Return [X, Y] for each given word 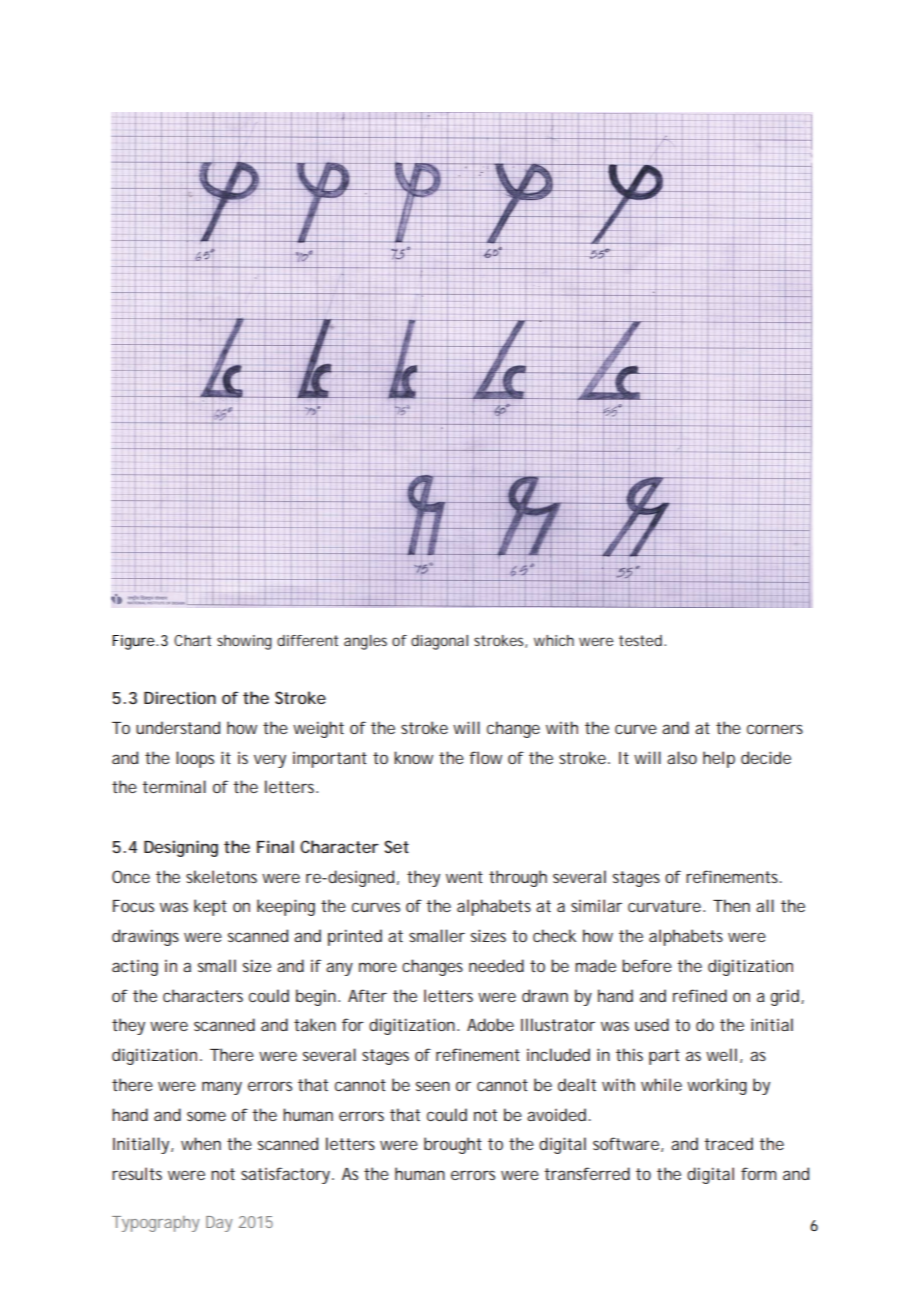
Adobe [490, 1024]
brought [453, 1145]
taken [315, 1024]
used [652, 1024]
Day [219, 1224]
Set [396, 846]
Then [731, 905]
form [759, 1173]
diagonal [439, 642]
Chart [192, 640]
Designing [181, 848]
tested [640, 640]
